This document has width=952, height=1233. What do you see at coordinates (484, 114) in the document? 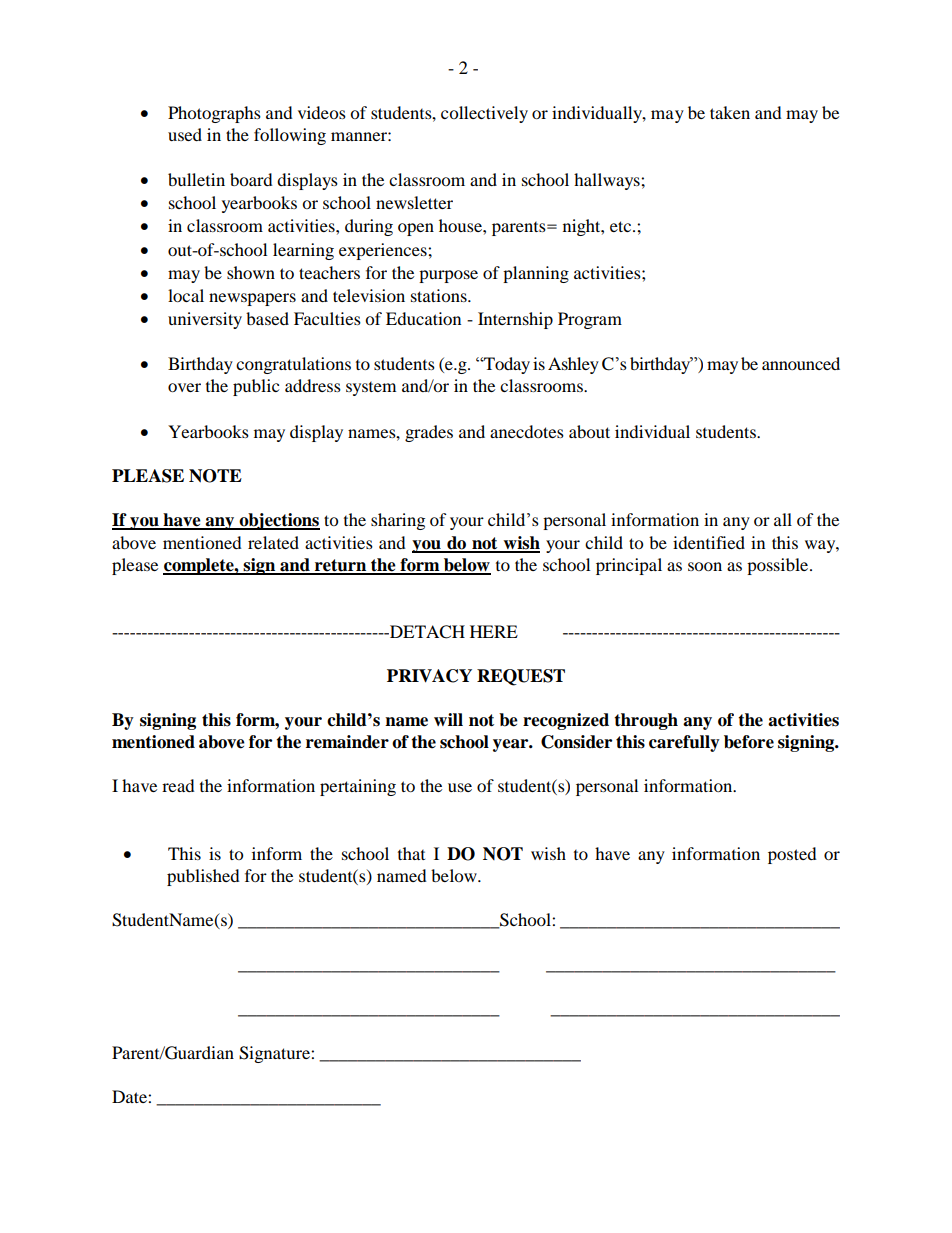
I see `collectively` at bounding box center [484, 114].
